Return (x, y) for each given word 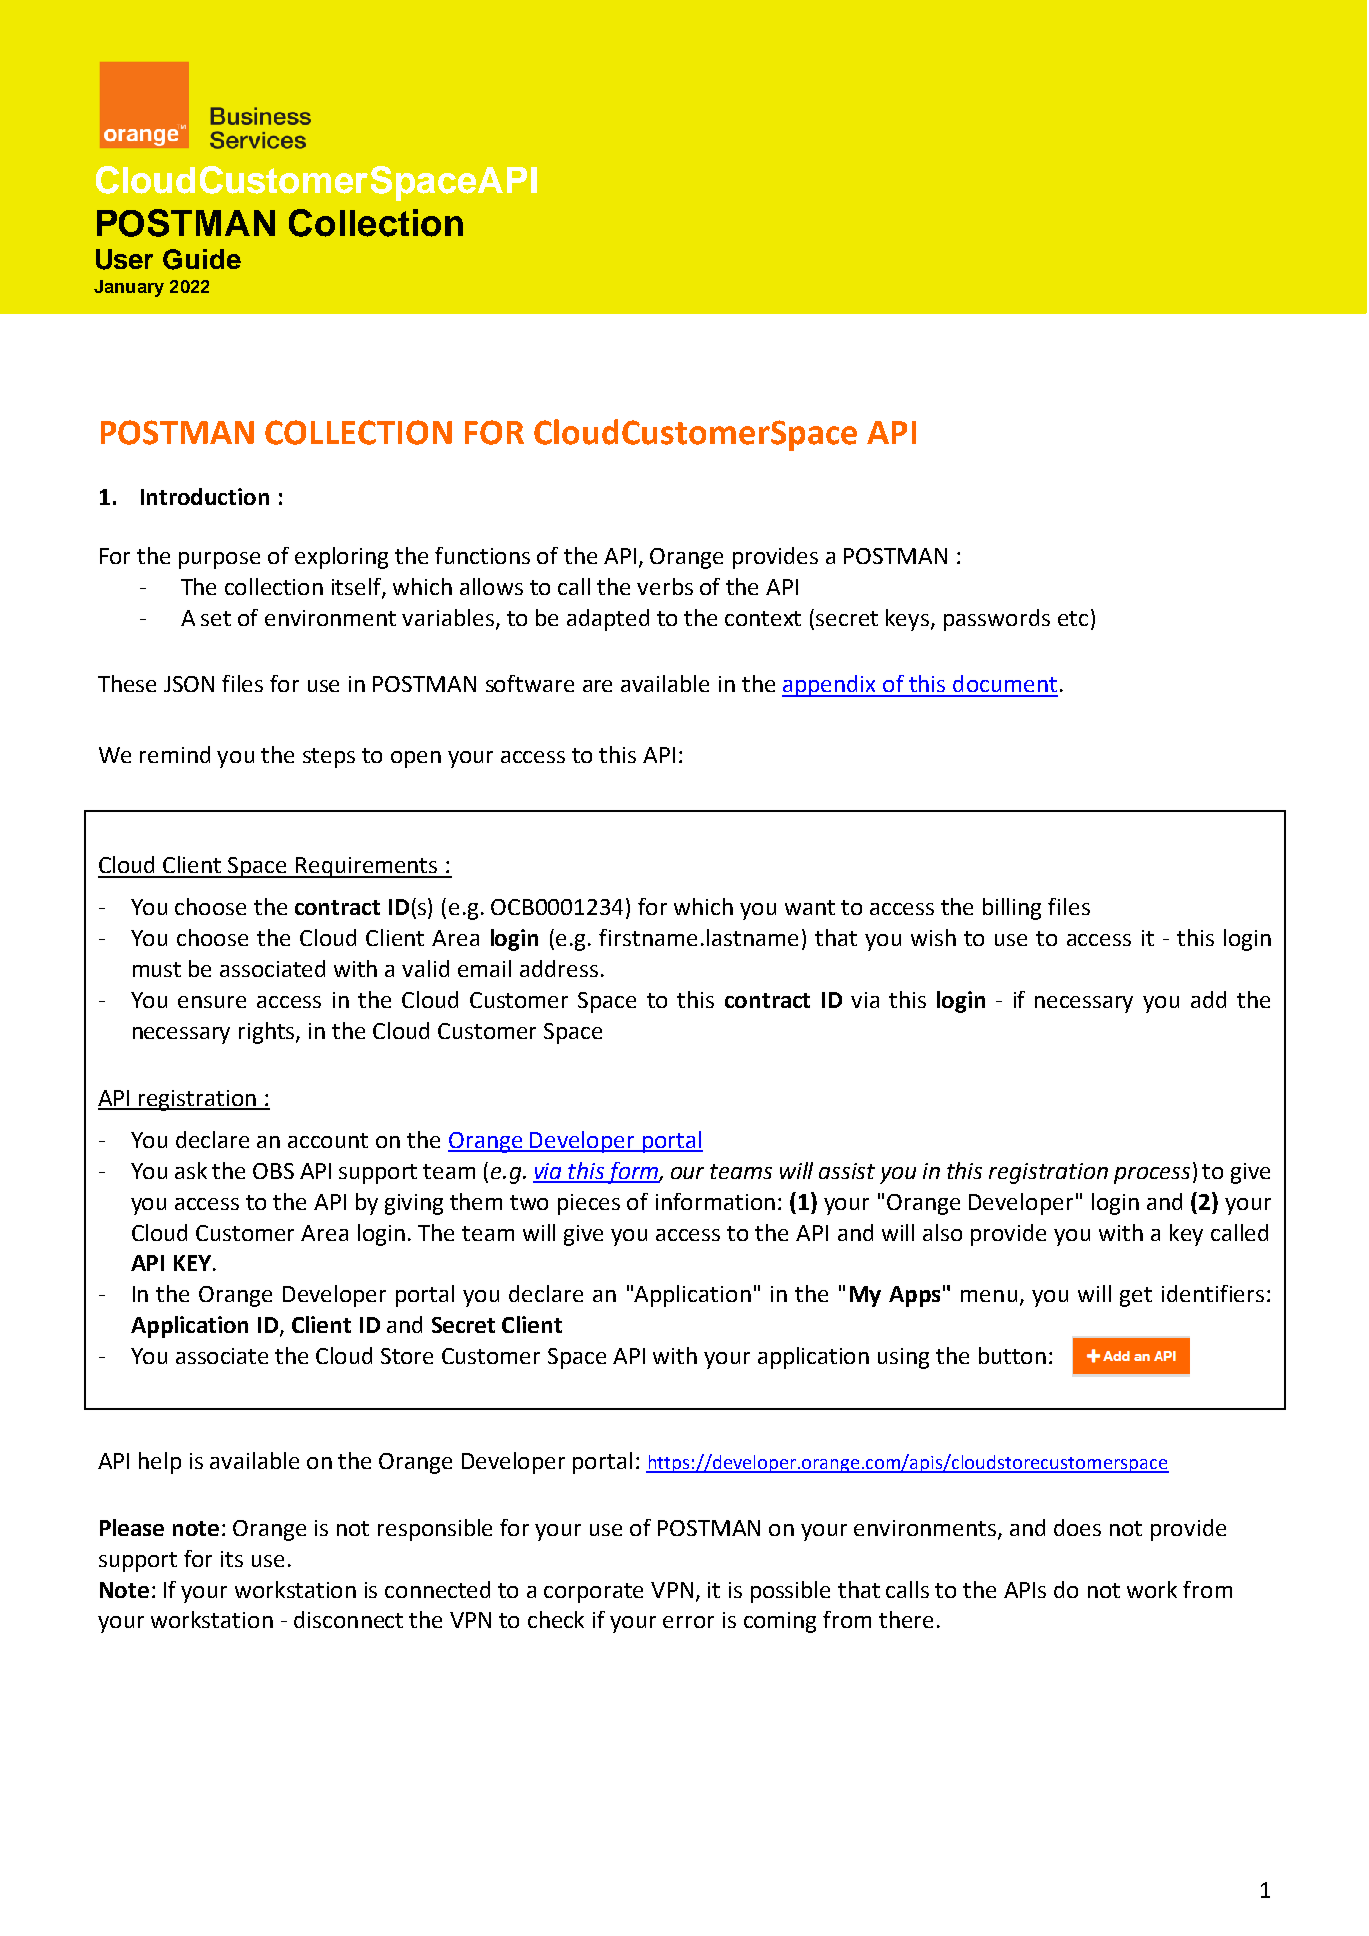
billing (1012, 909)
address (559, 968)
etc (1073, 618)
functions (482, 555)
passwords (997, 620)
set (216, 618)
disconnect (348, 1619)
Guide (202, 259)
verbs (665, 586)
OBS (273, 1171)
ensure (212, 1002)
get (1136, 1297)
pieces (589, 1204)
